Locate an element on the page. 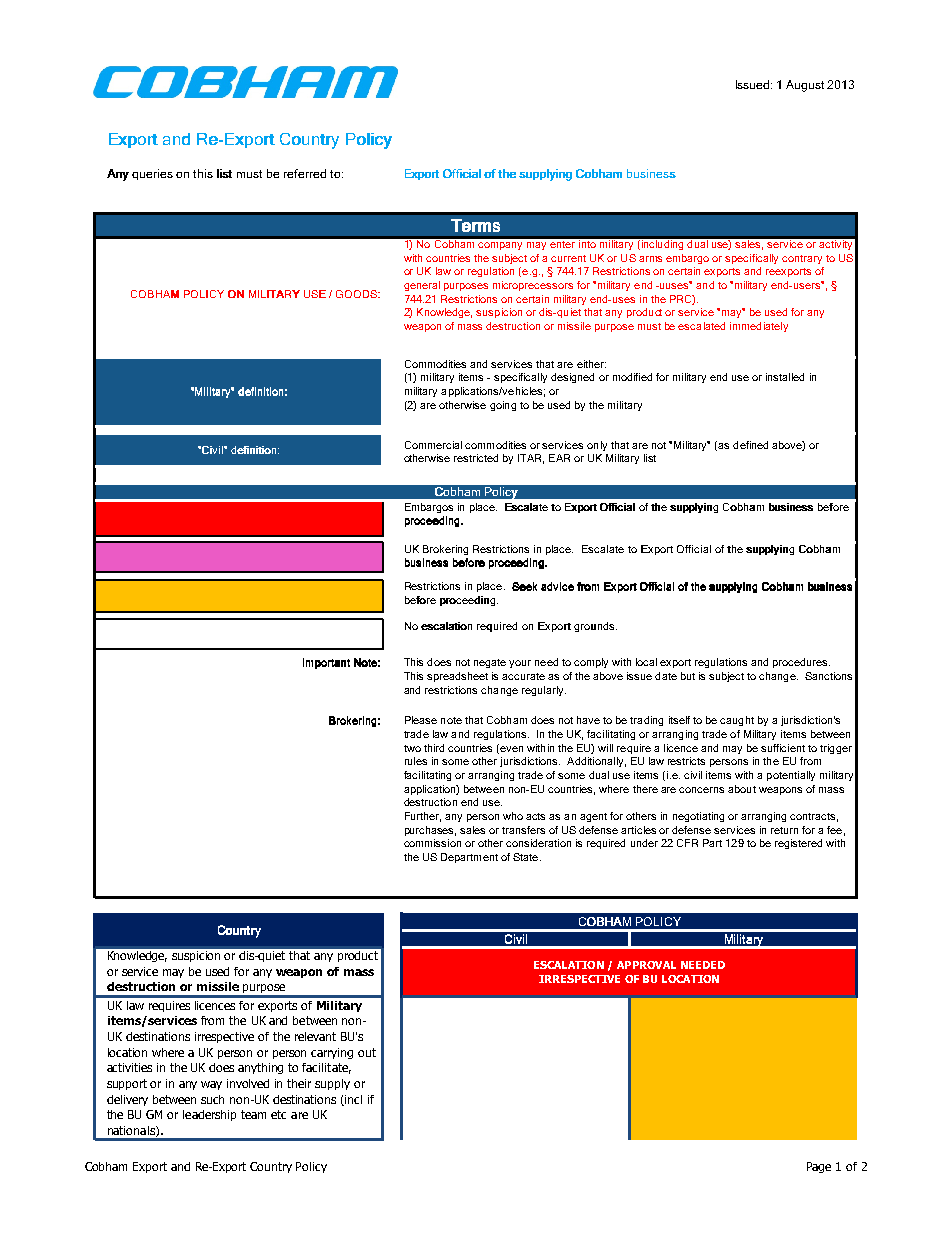  Please is located at coordinates (421, 720).
